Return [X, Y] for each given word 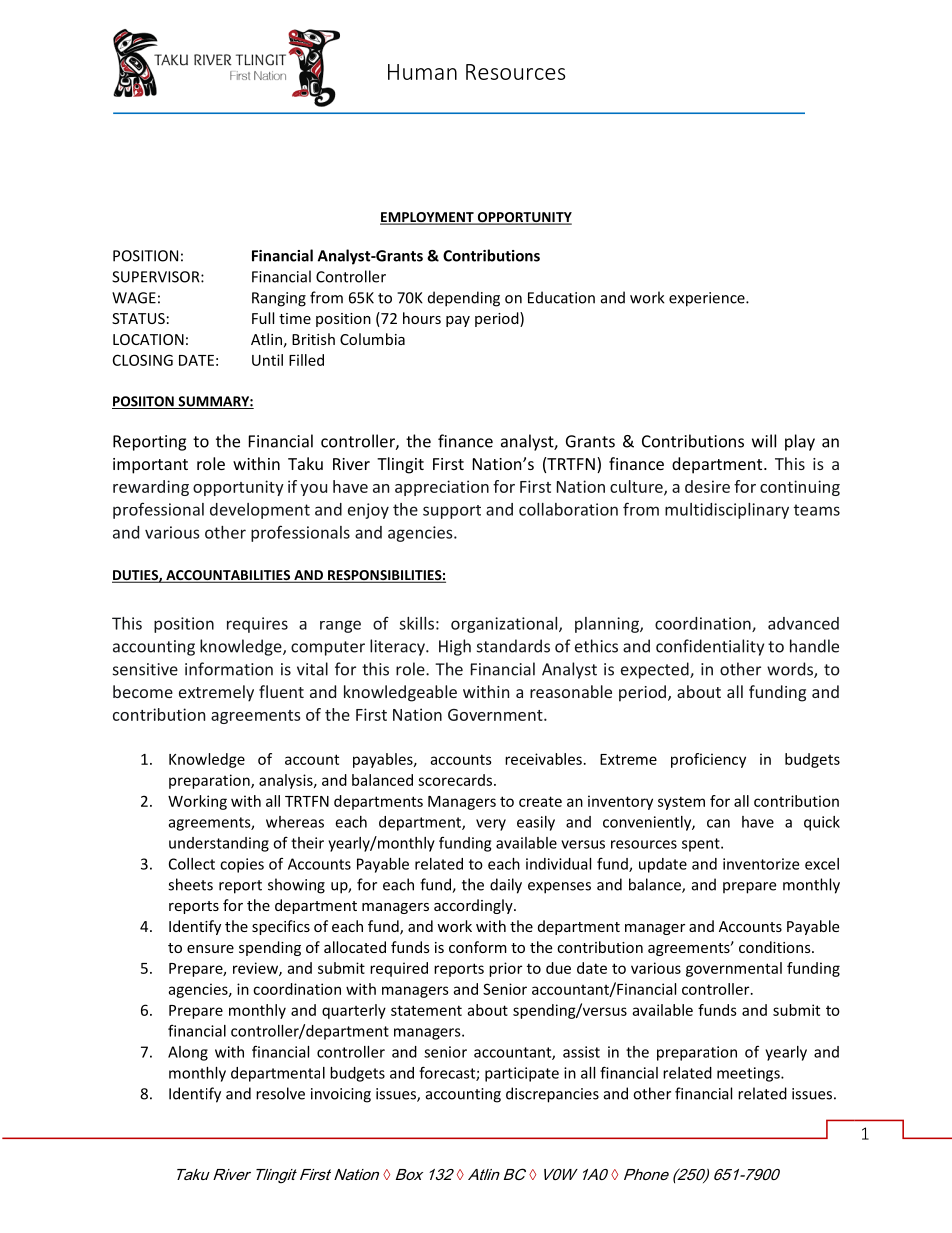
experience [708, 299]
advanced [803, 623]
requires [257, 625]
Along [188, 1053]
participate [522, 1074]
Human [422, 72]
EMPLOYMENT [428, 218]
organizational [505, 625]
